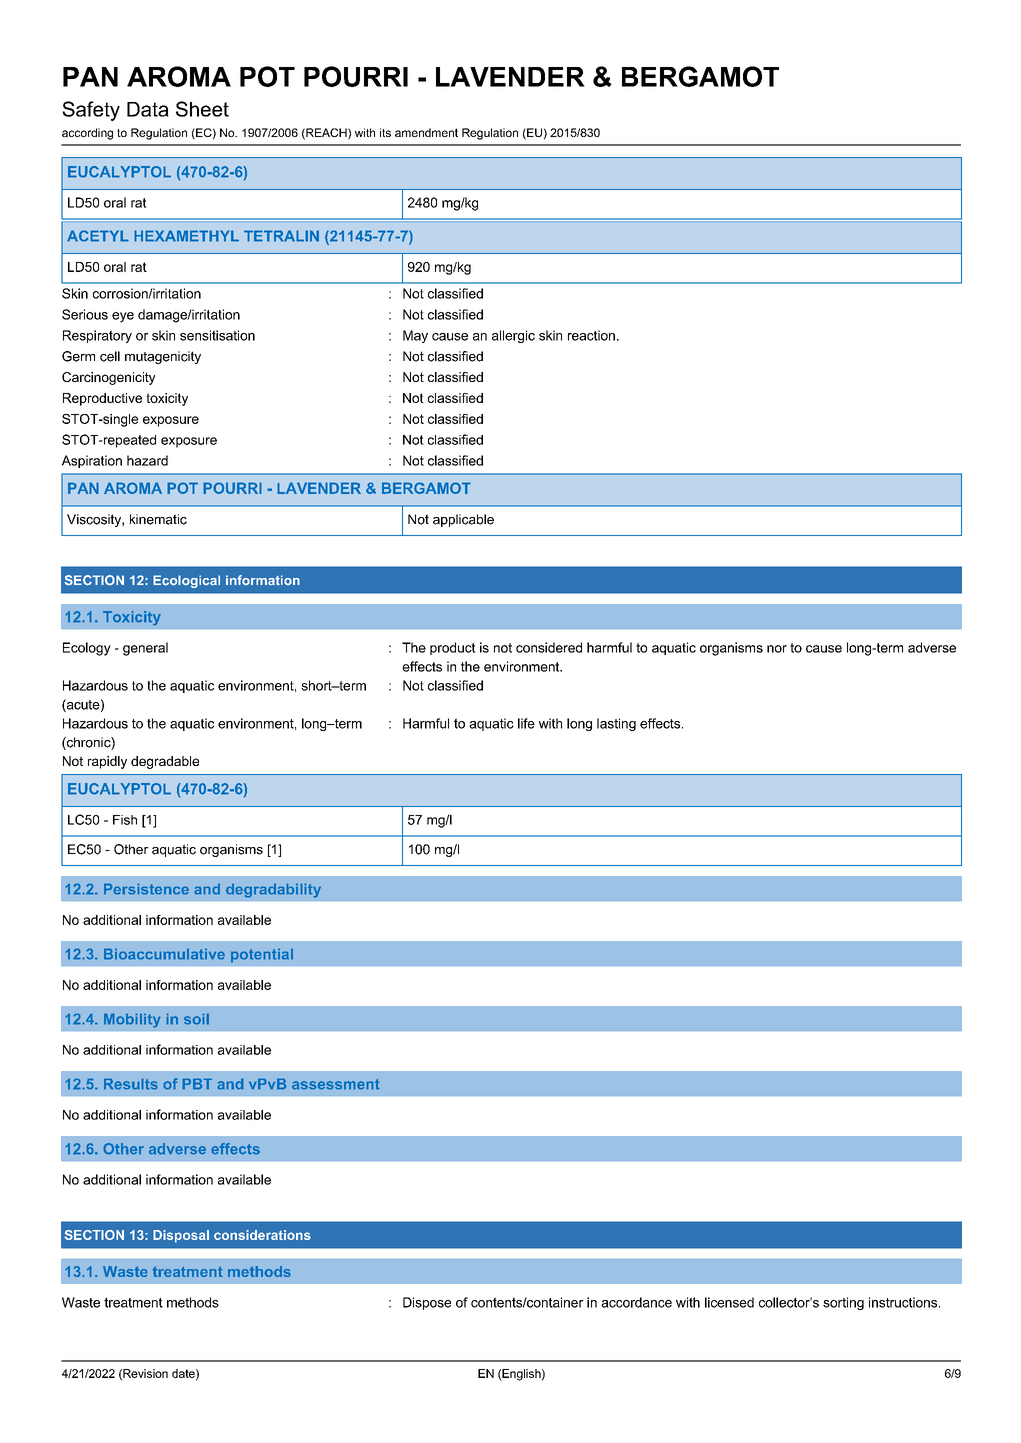 Image resolution: width=1021 pixels, height=1443 pixels. Describe the element at coordinates (165, 762) in the screenshot. I see `degradable` at that location.
